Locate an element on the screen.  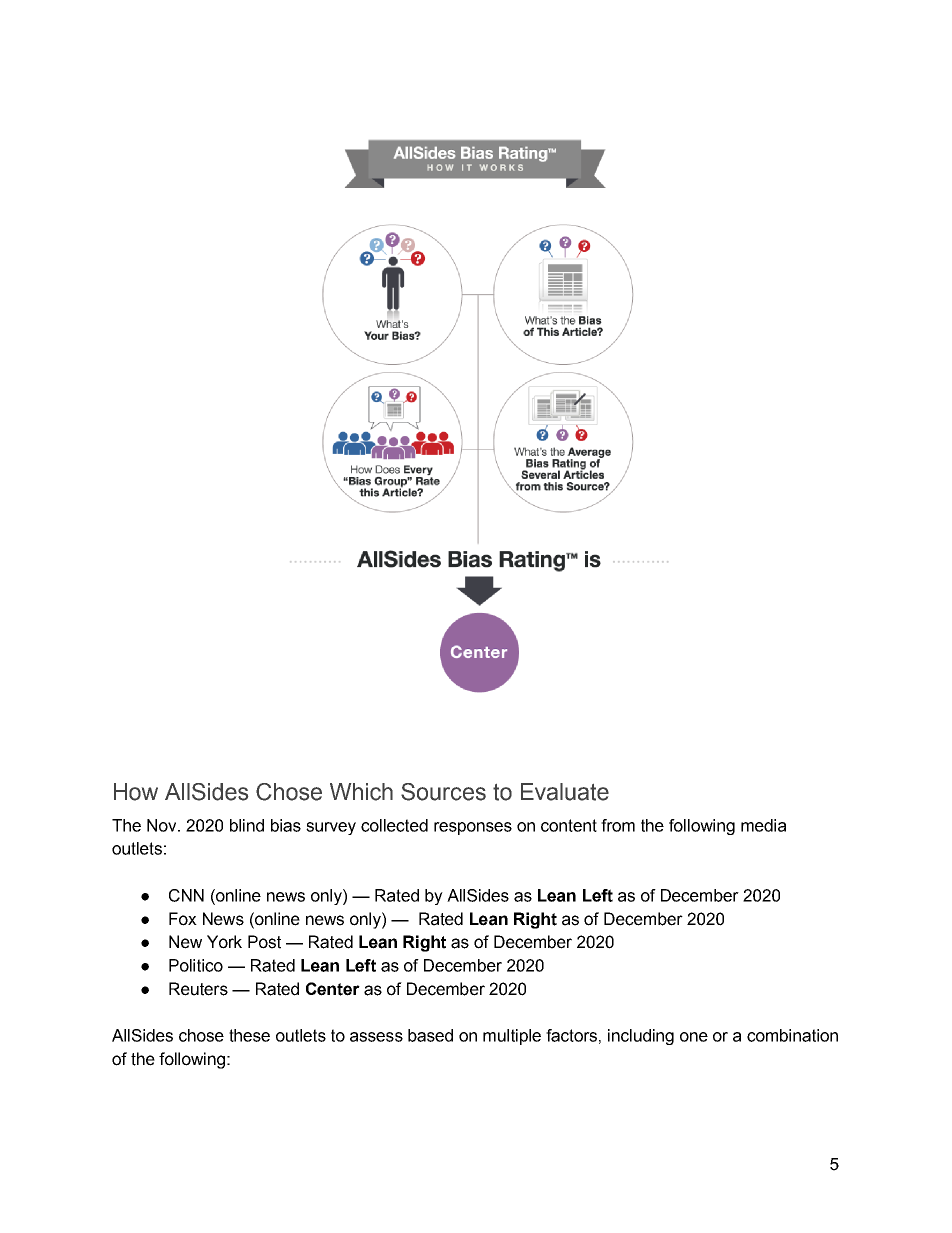
from is located at coordinates (618, 825).
